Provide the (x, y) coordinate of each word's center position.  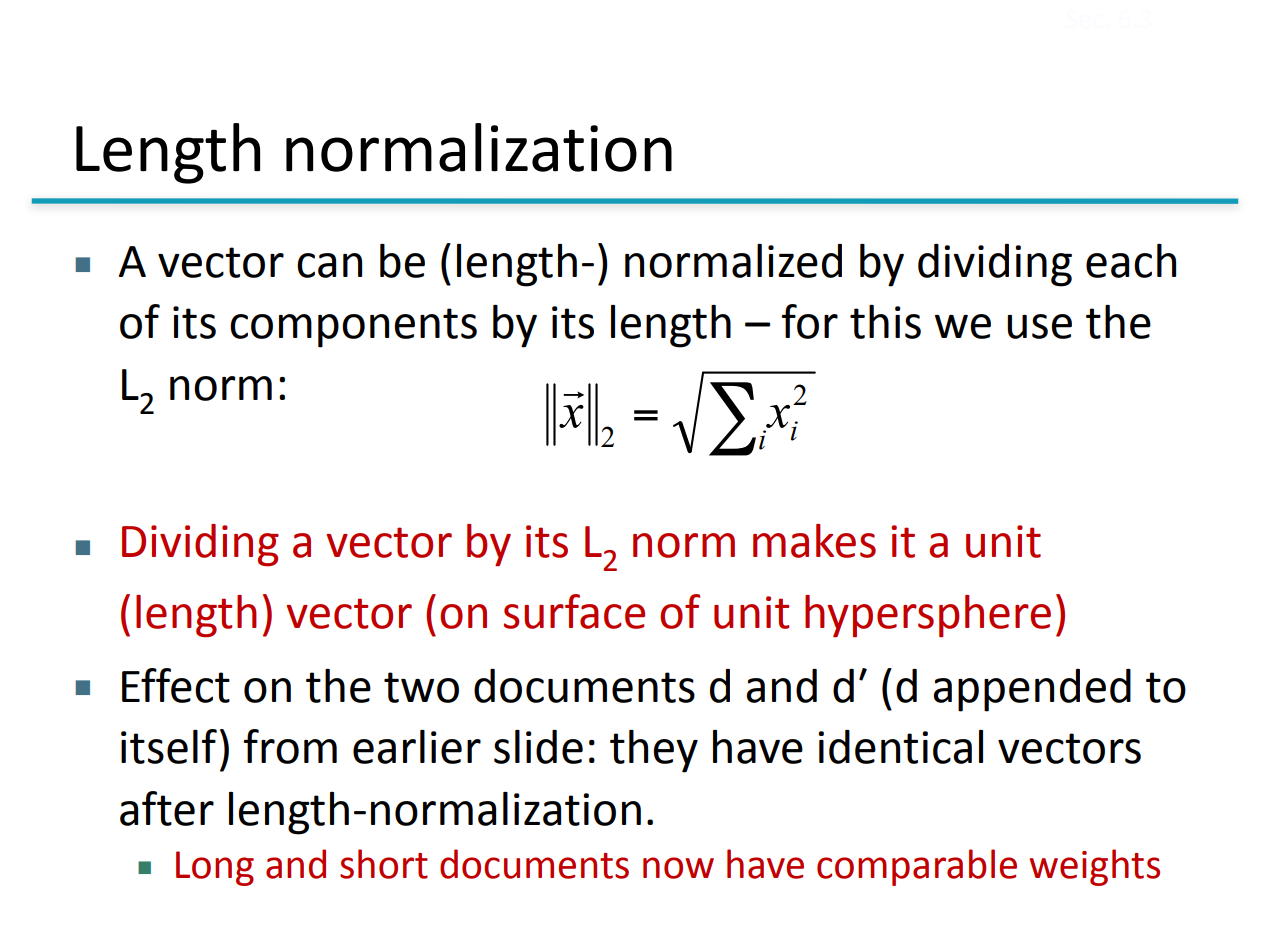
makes (814, 541)
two (421, 687)
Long (215, 868)
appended (1032, 690)
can (329, 265)
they (654, 751)
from (290, 746)
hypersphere (928, 616)
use (1039, 326)
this (885, 322)
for (809, 321)
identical (900, 747)
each (1131, 261)
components (353, 328)
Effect (176, 685)
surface (574, 611)
